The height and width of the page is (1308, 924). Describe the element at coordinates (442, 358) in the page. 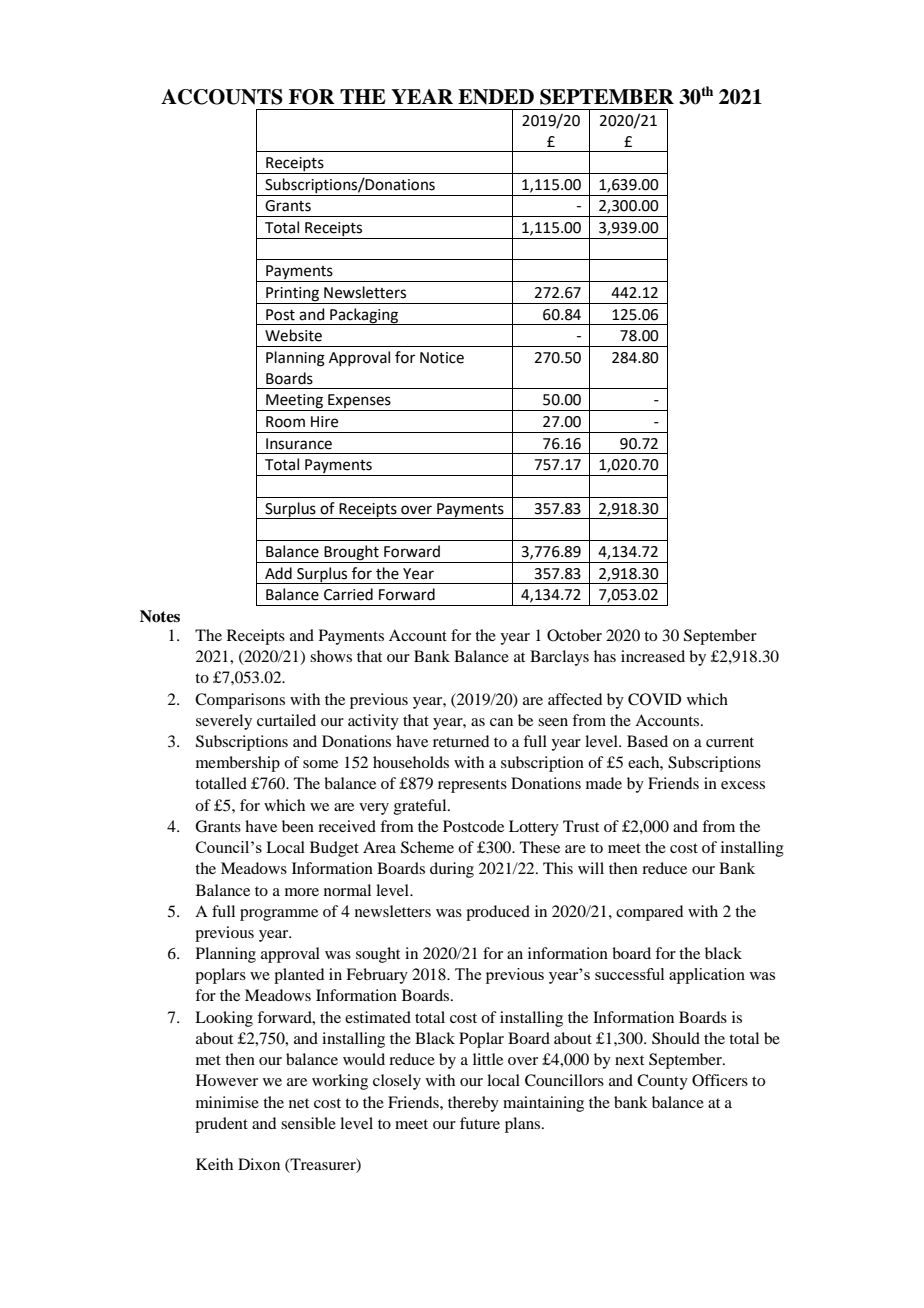

I see `Notice` at that location.
